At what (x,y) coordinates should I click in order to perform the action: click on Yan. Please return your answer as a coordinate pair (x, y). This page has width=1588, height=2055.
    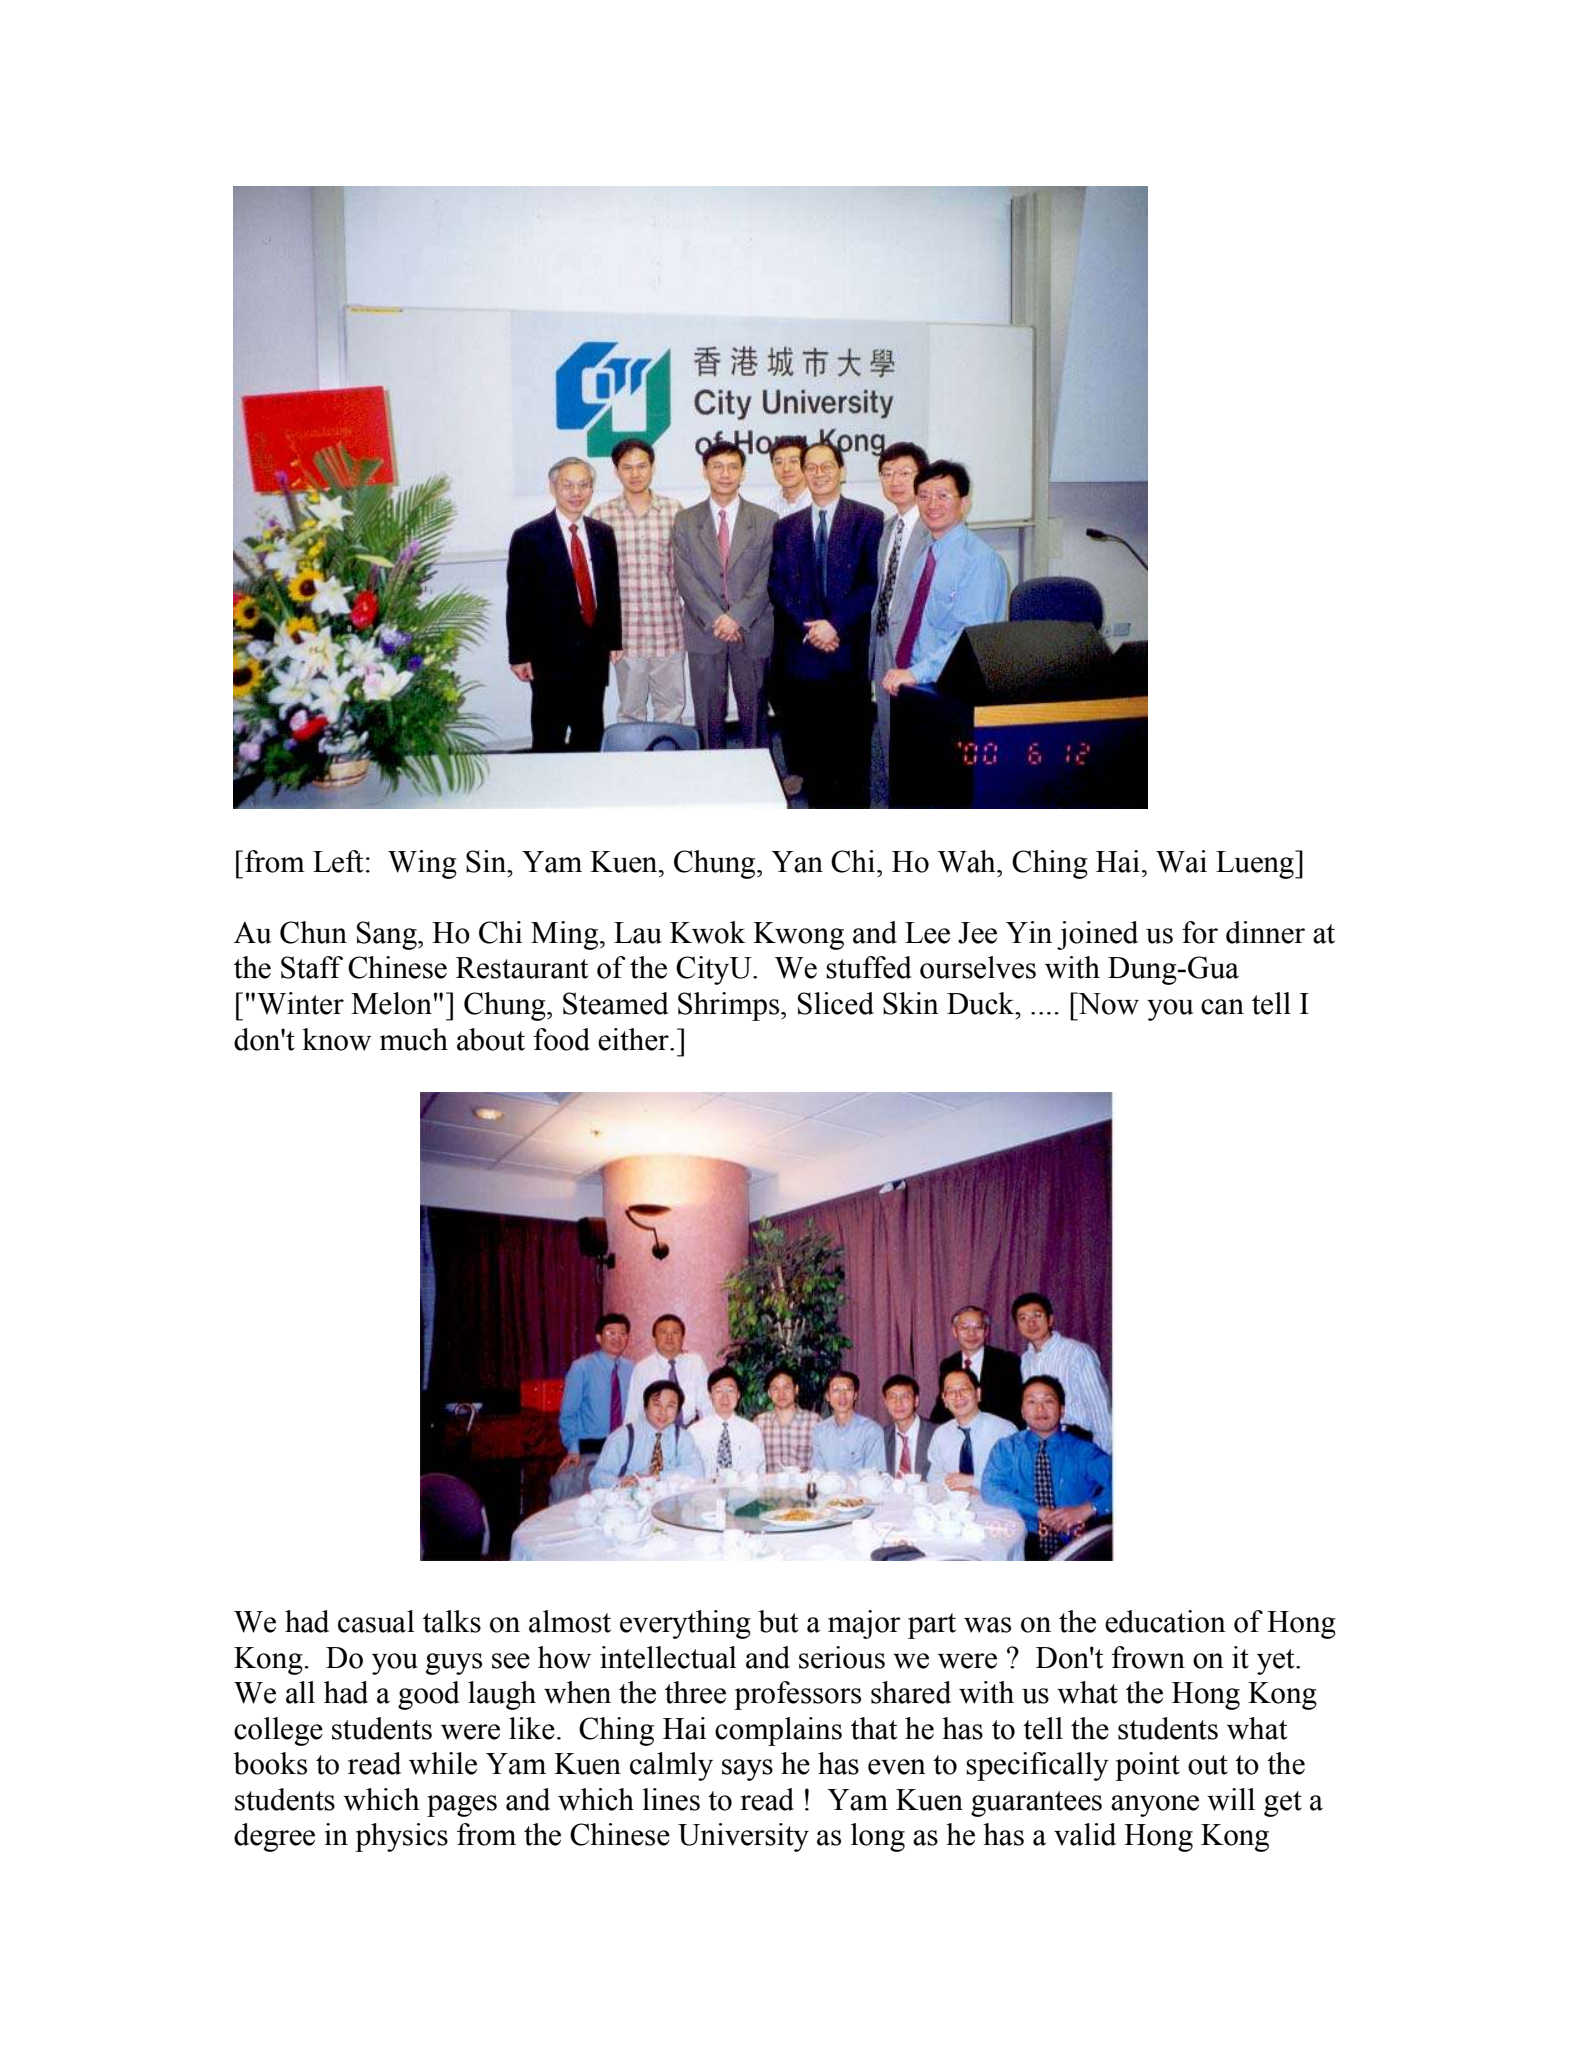
    Looking at the image, I should click on (797, 862).
